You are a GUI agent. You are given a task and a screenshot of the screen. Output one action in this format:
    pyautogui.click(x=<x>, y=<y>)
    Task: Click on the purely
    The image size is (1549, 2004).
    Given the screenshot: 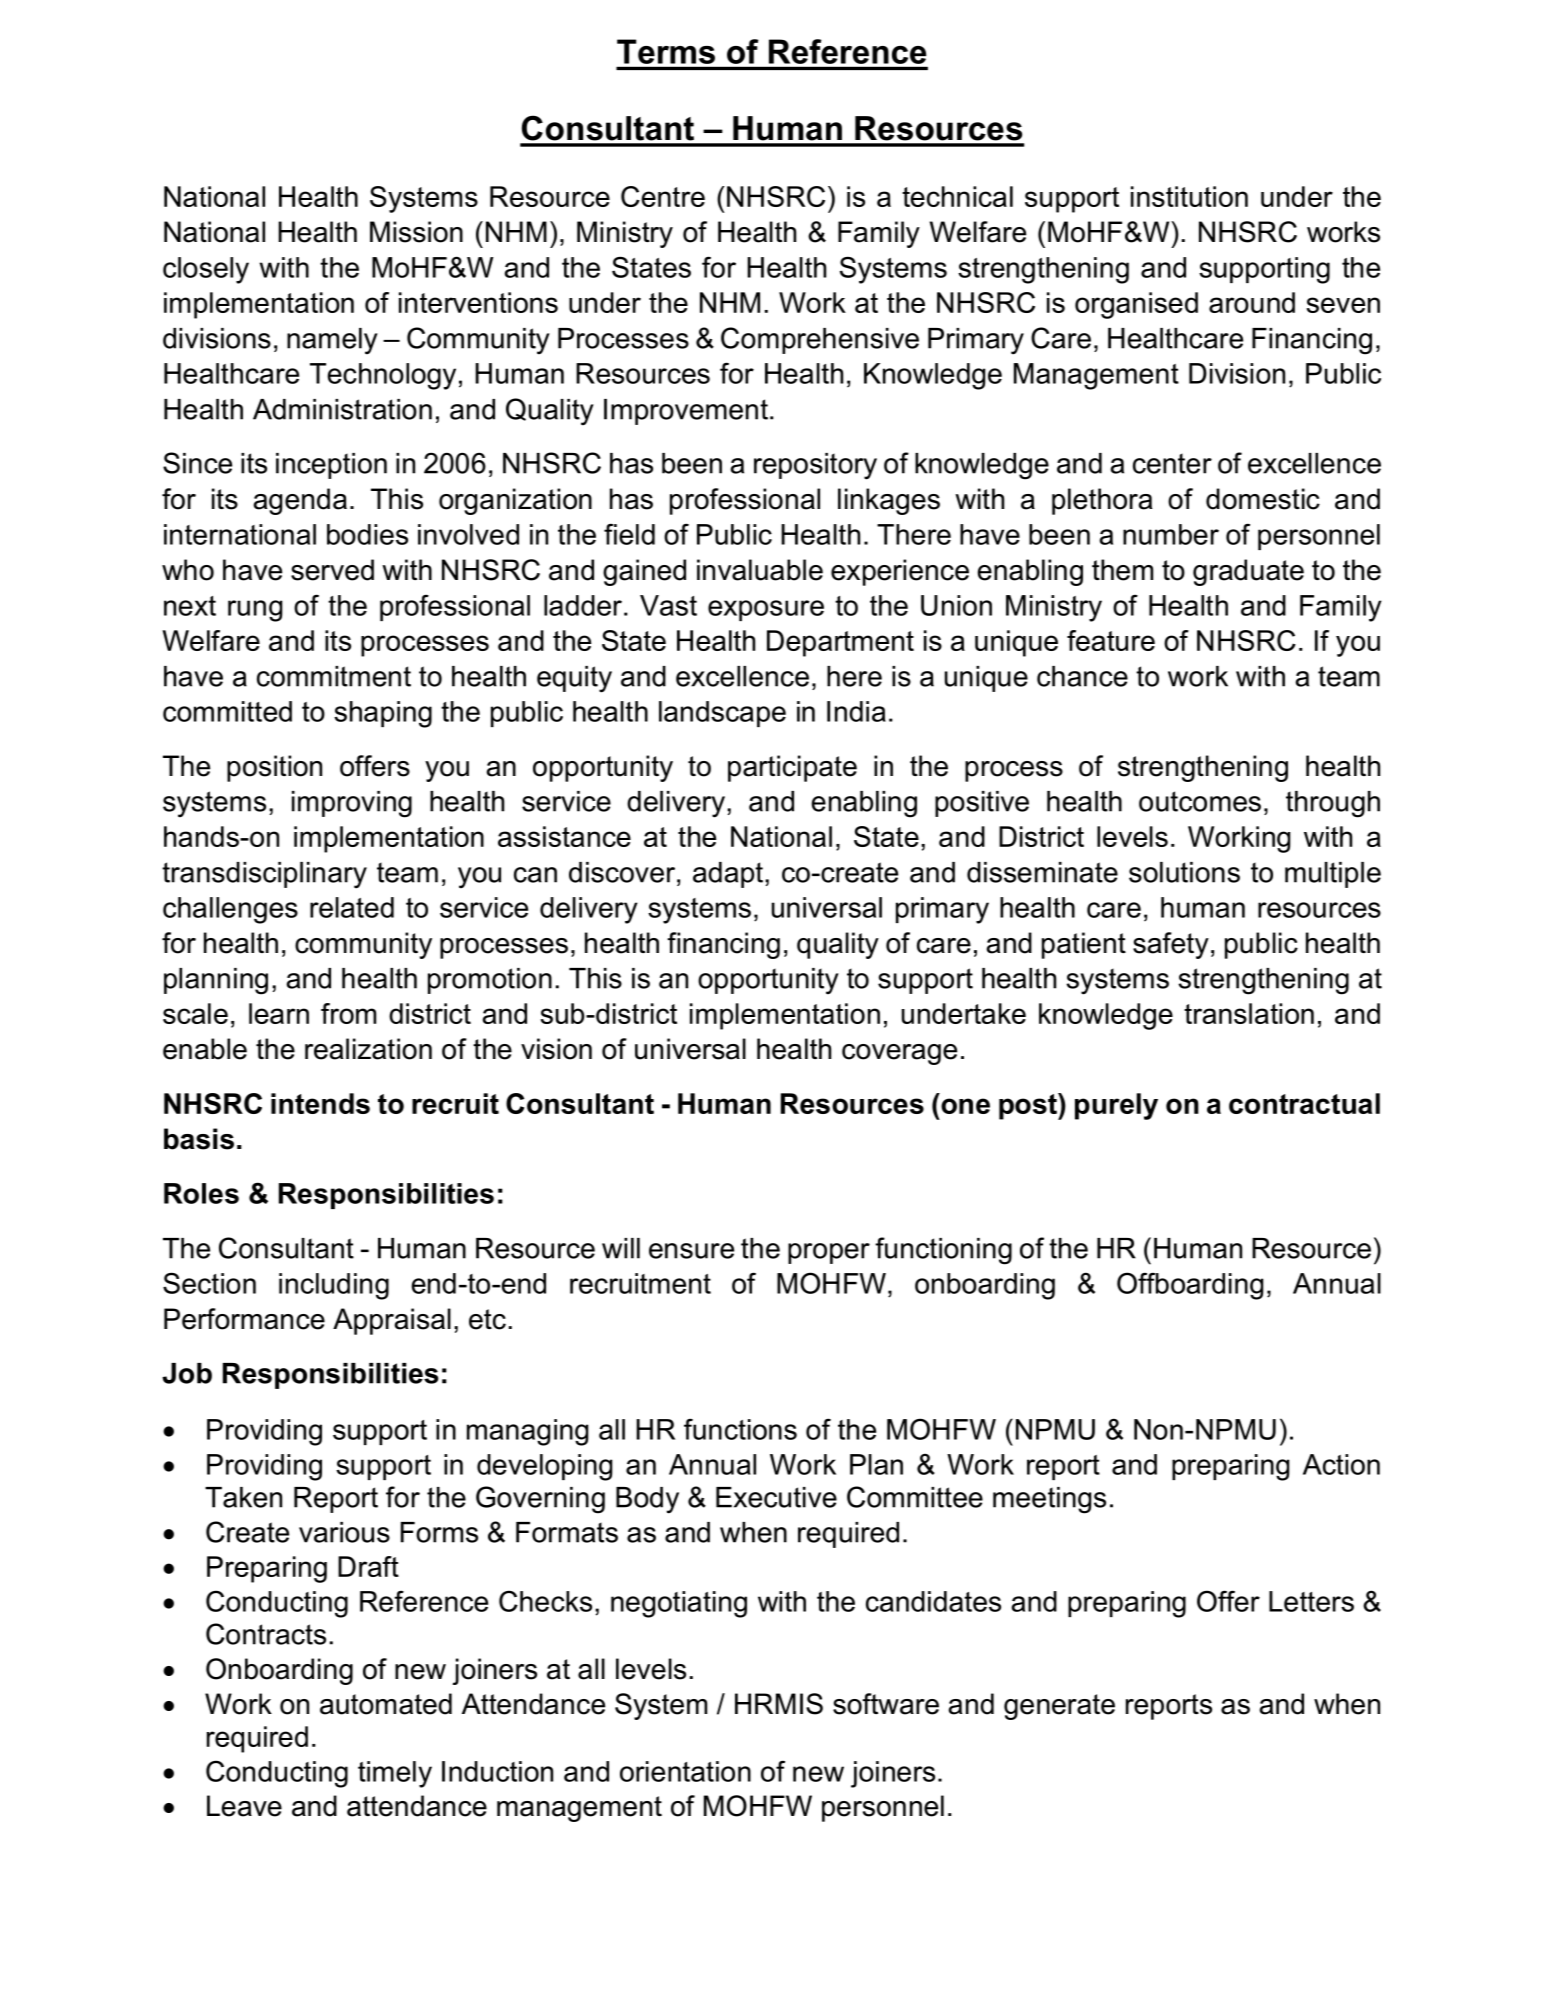 What is the action you would take?
    pyautogui.click(x=1116, y=1106)
